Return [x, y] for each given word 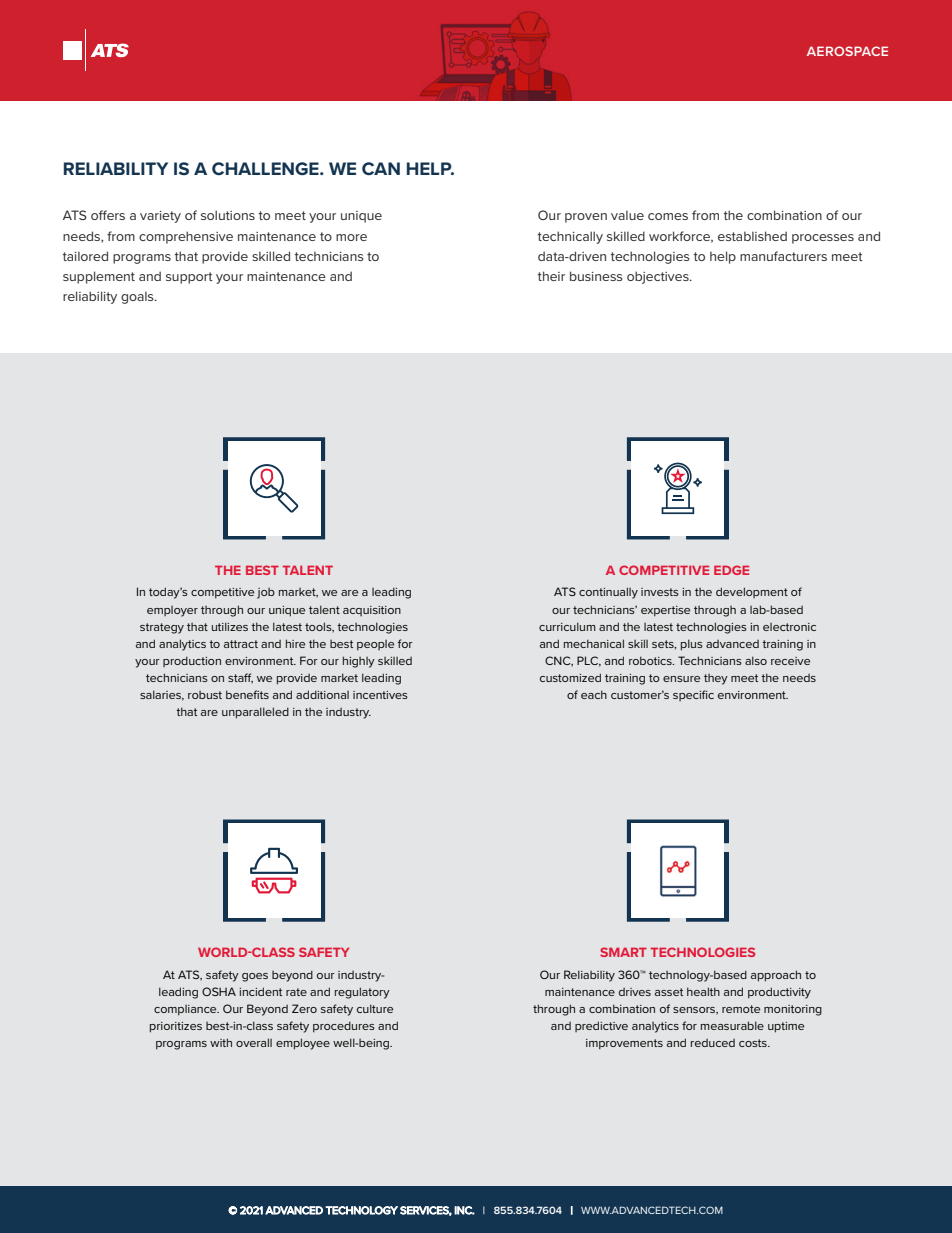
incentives [380, 695]
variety [160, 217]
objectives [659, 277]
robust [205, 695]
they [716, 679]
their [551, 276]
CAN [381, 168]
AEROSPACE [847, 51]
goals [138, 297]
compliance [186, 1010]
